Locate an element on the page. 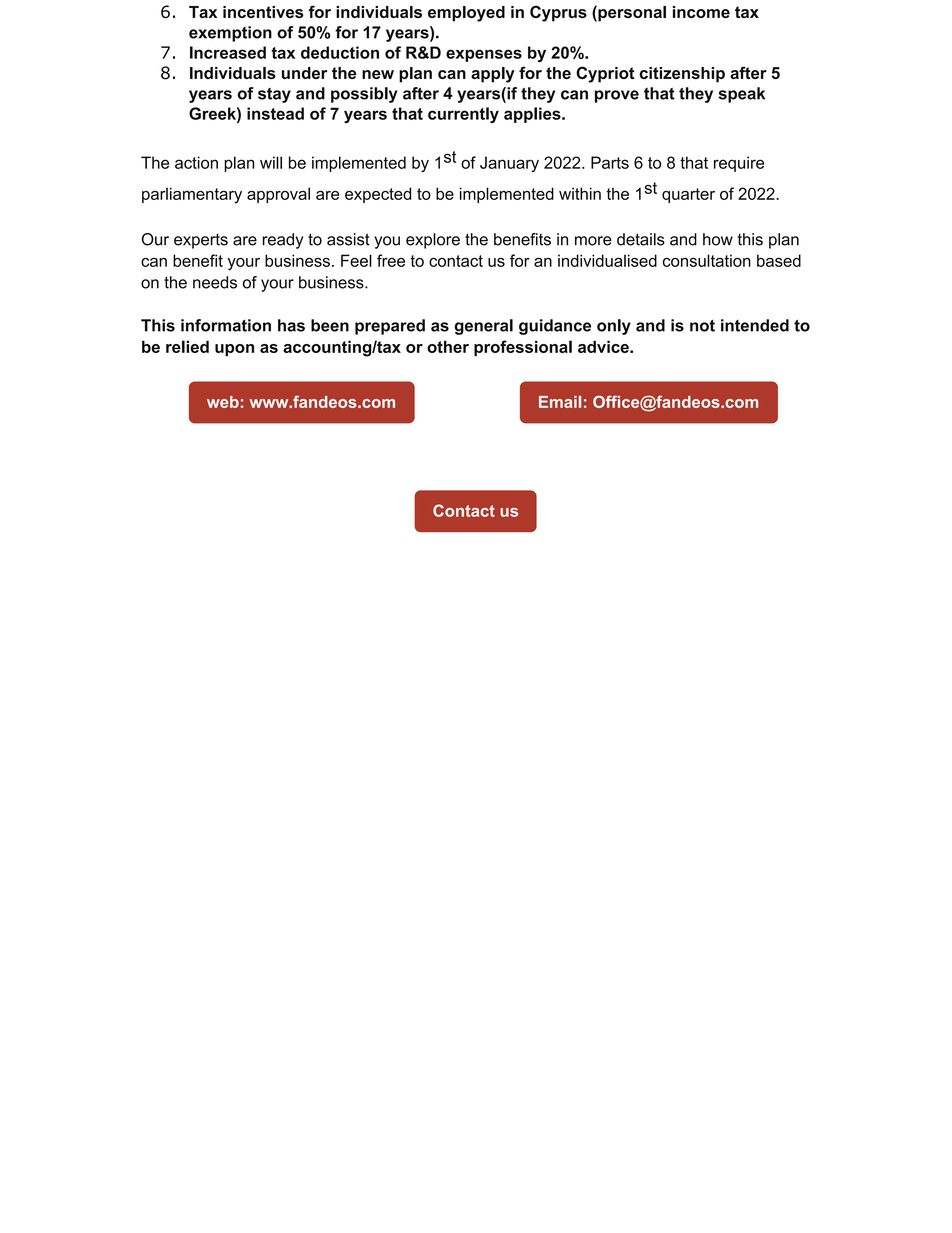 The width and height of the image is (952, 1233). Email is located at coordinates (560, 402).
